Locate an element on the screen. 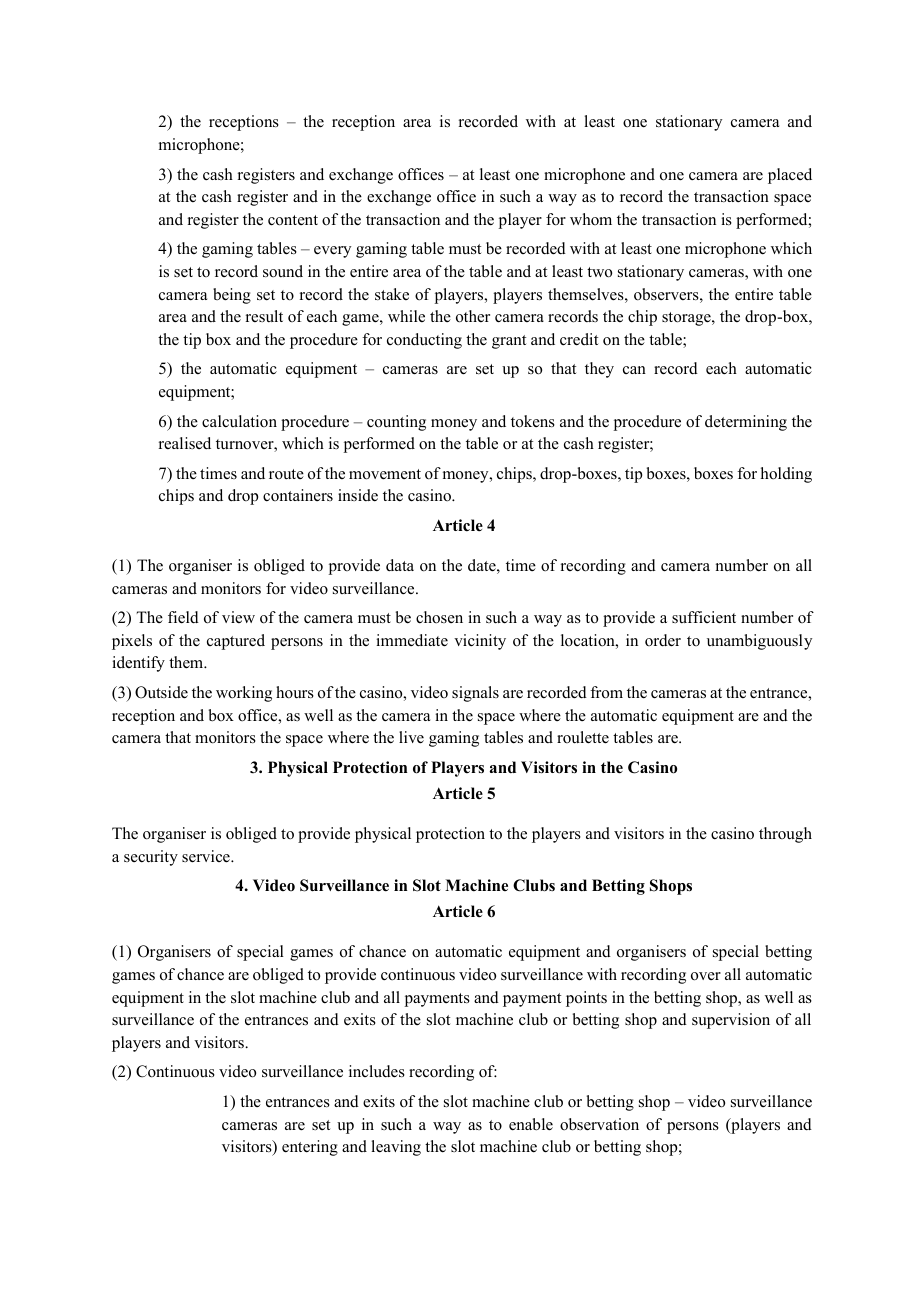  enable is located at coordinates (531, 1124).
